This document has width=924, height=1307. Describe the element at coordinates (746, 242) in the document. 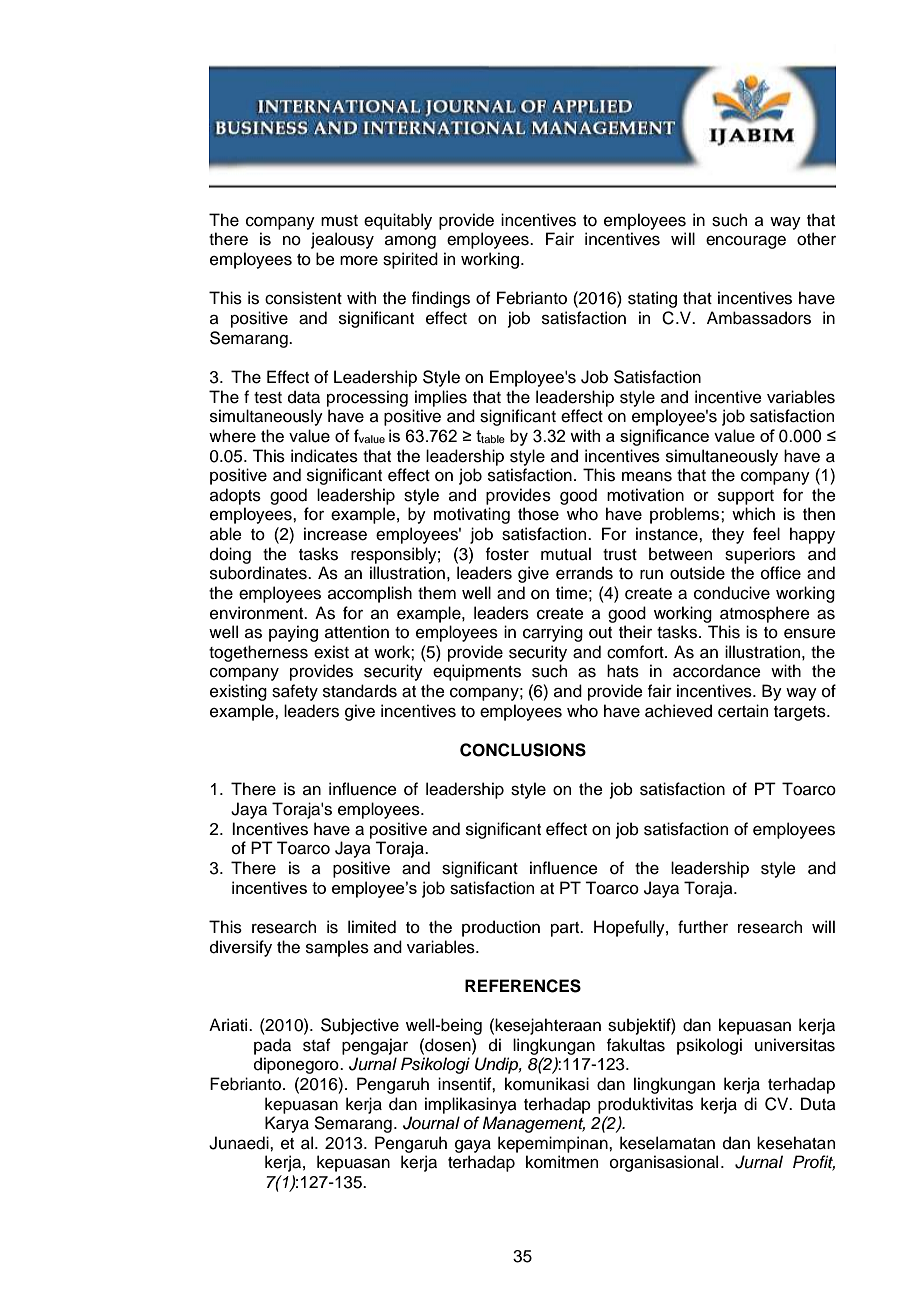

I see `encourage` at that location.
